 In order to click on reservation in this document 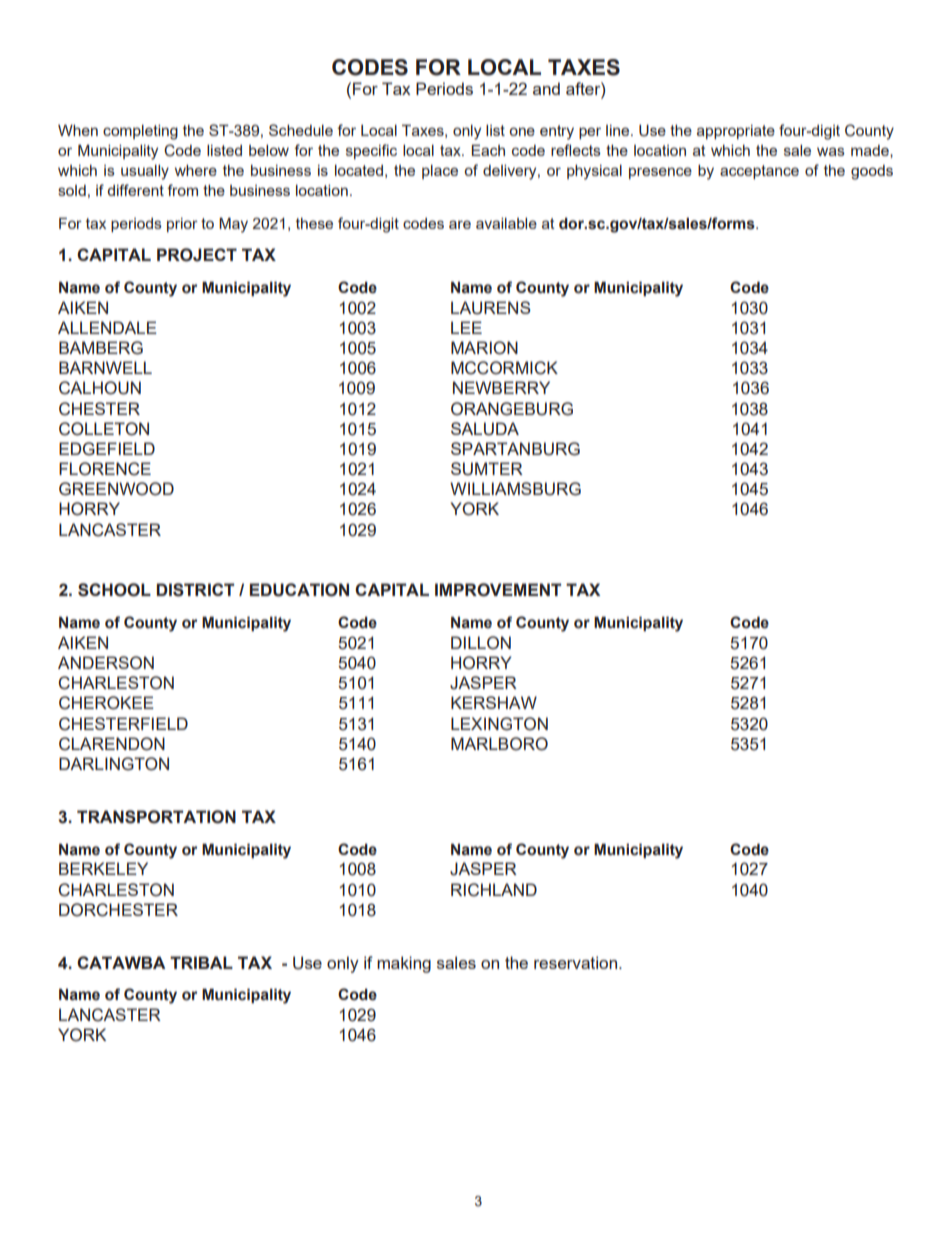, I will do `click(575, 962)`.
